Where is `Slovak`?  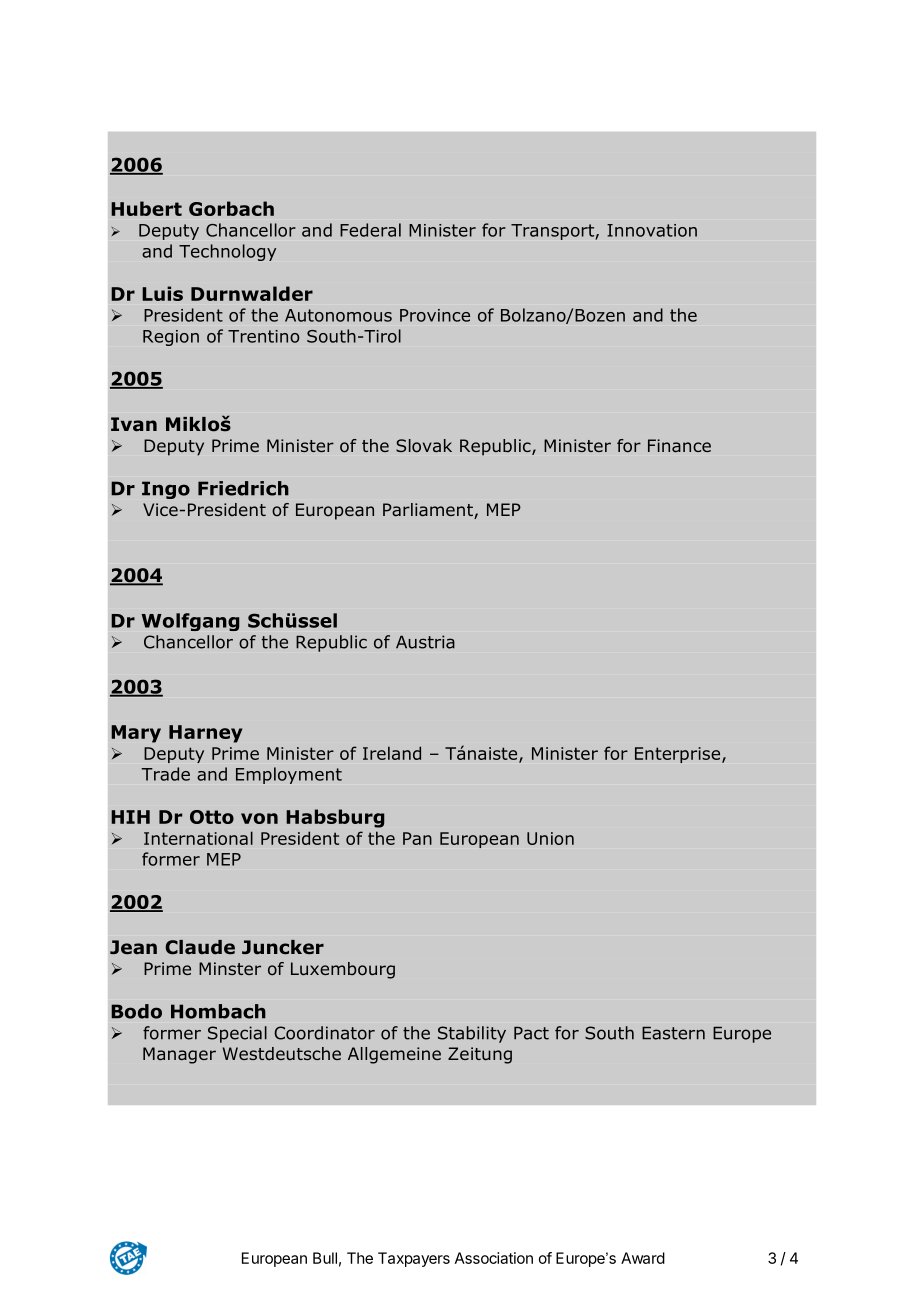
Slovak is located at coordinates (424, 446).
